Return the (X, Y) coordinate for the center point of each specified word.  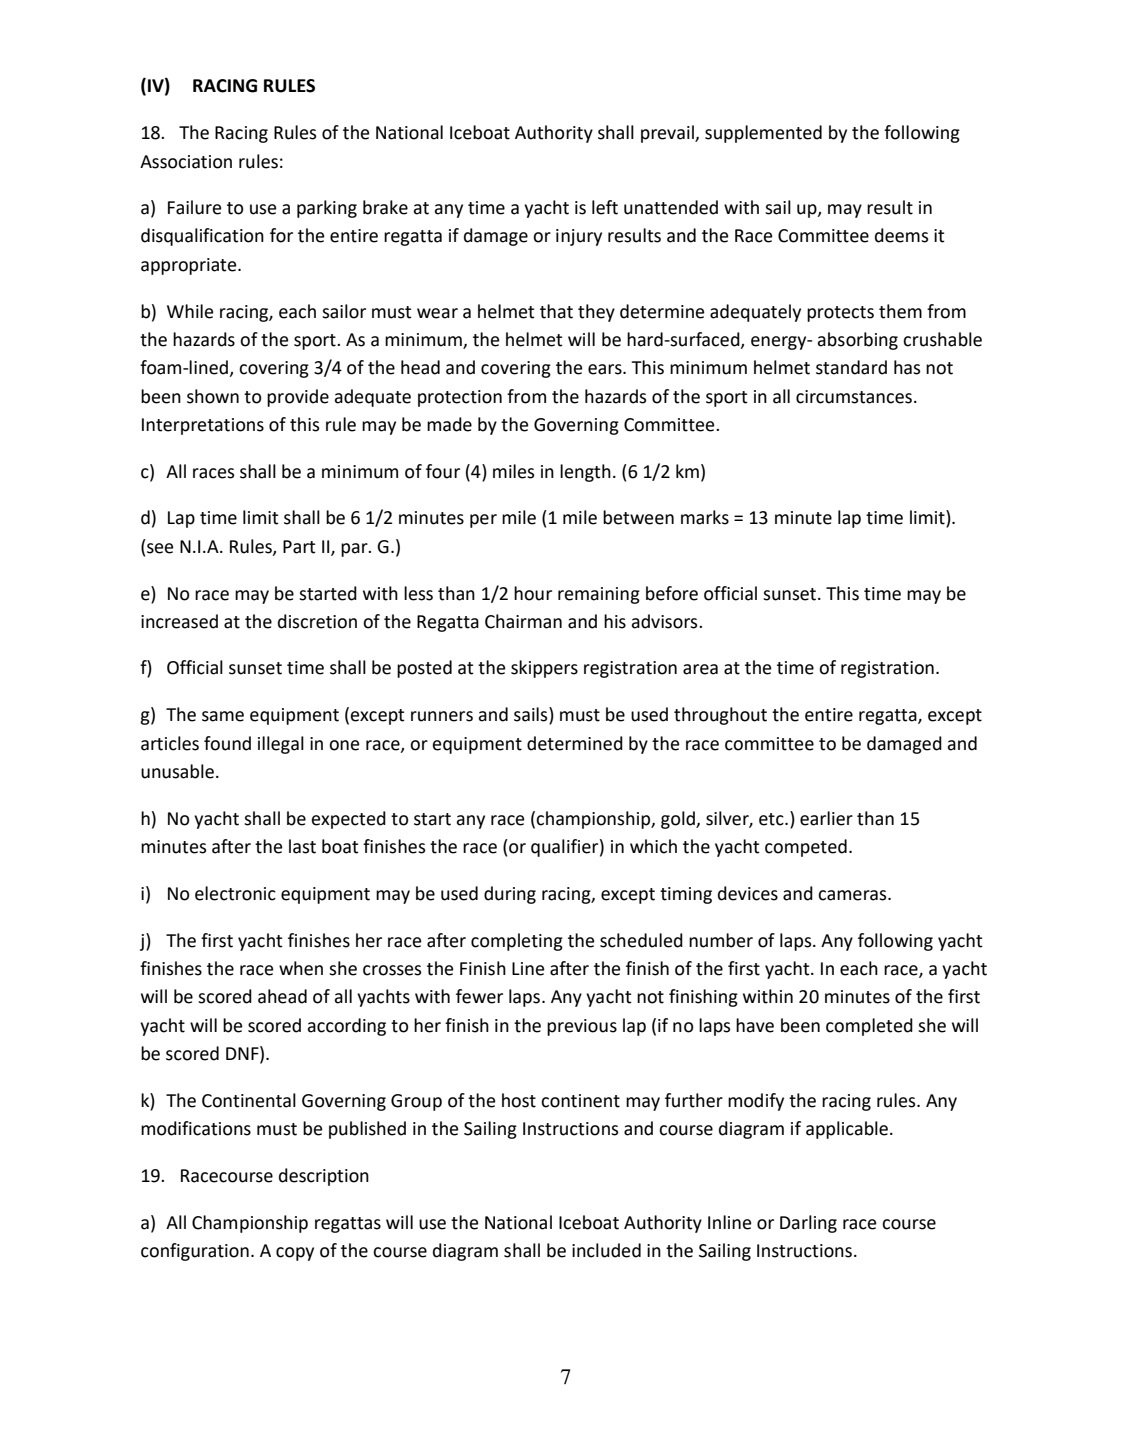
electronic (235, 893)
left (605, 207)
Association (186, 162)
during (510, 895)
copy (295, 1254)
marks (705, 517)
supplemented (763, 134)
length (585, 473)
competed (806, 848)
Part (299, 547)
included (606, 1250)
